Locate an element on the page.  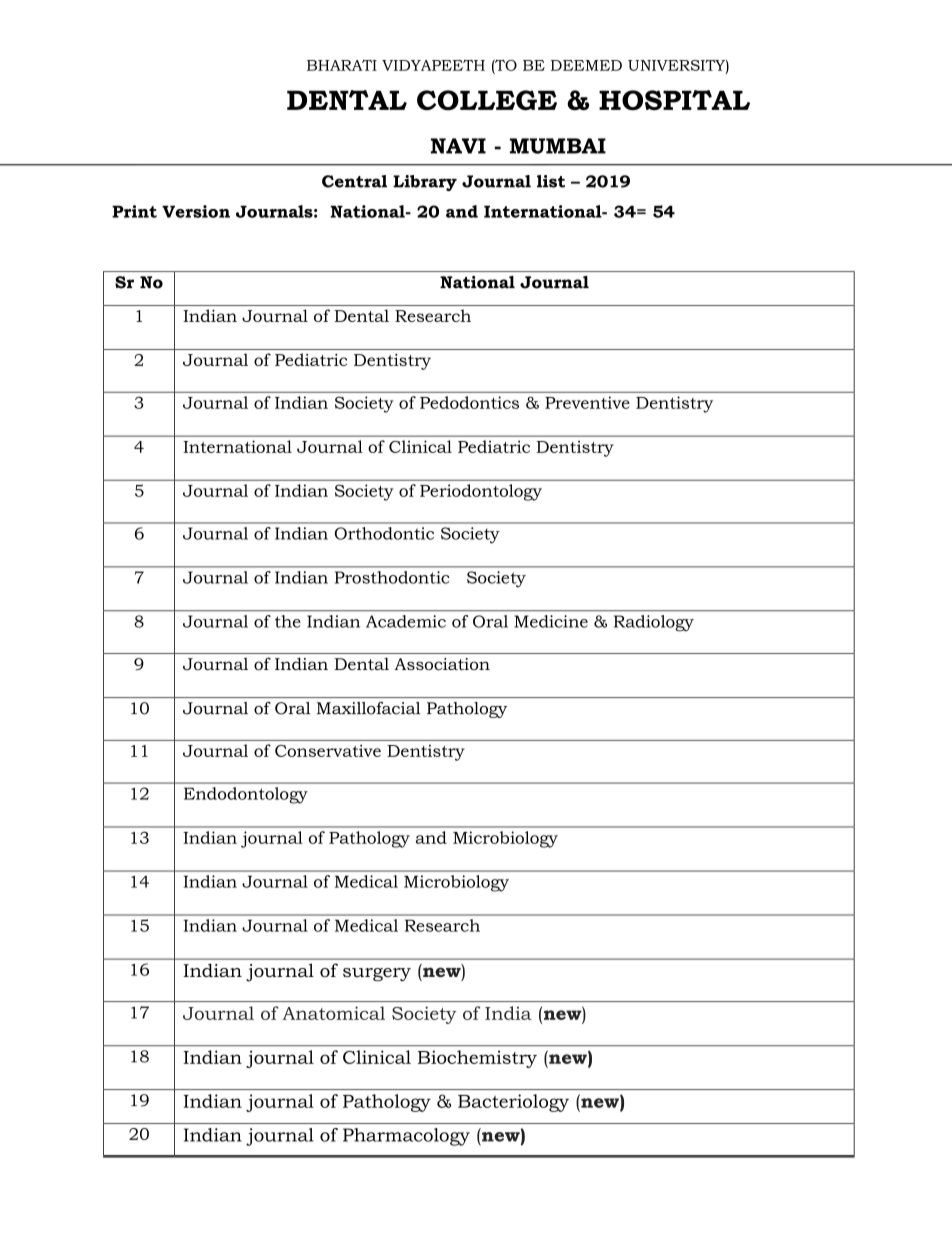
the is located at coordinates (288, 621).
